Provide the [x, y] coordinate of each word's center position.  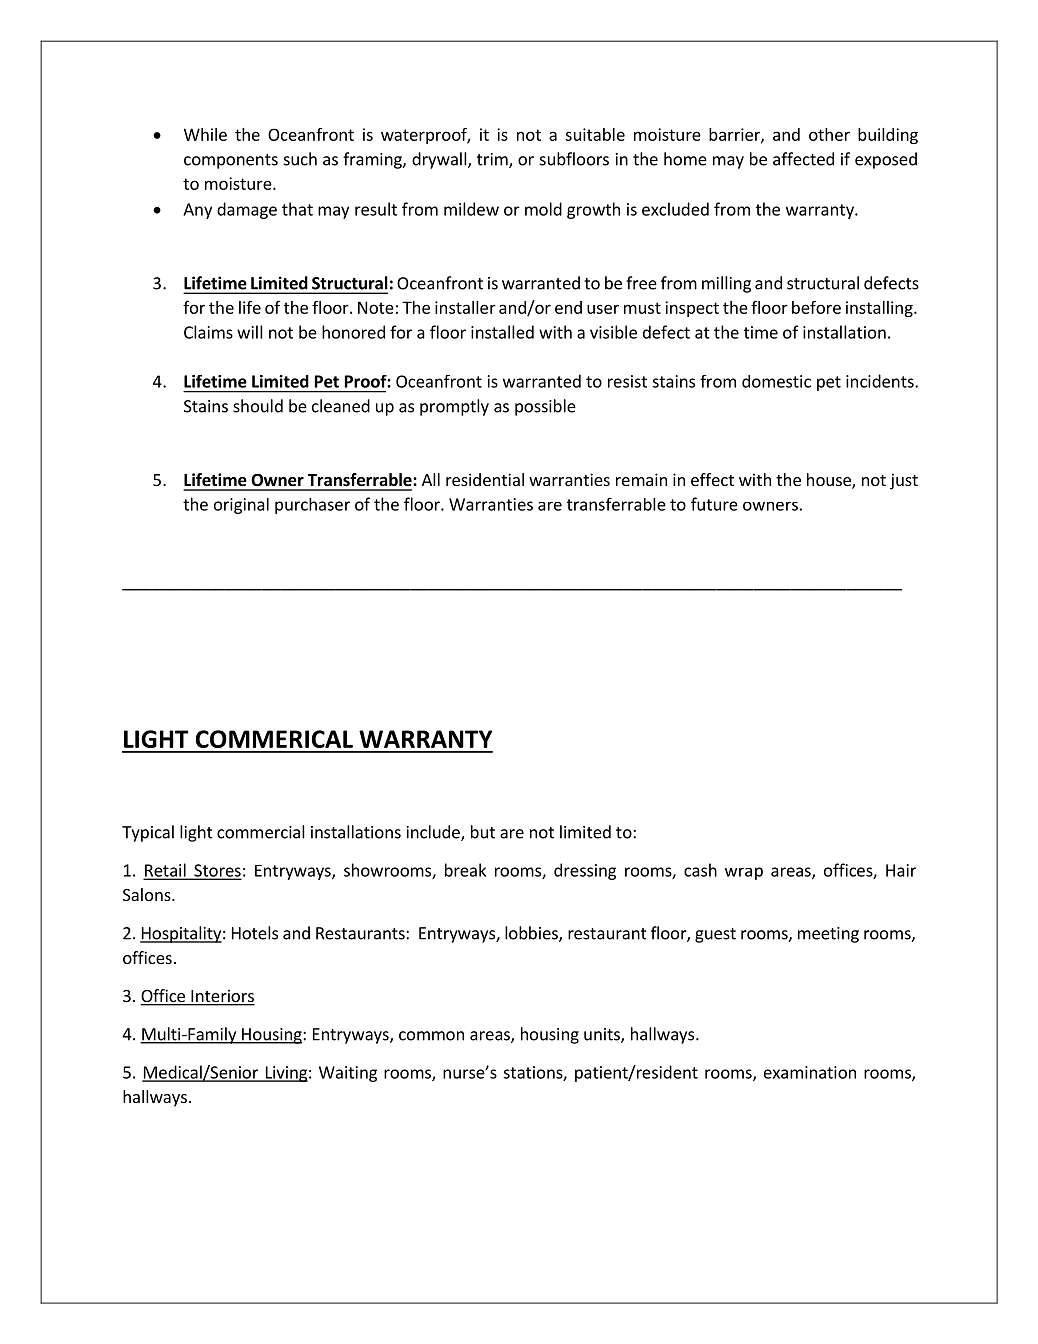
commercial [261, 832]
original [241, 506]
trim [493, 160]
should [258, 406]
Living [285, 1074]
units [603, 1035]
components [231, 161]
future [714, 504]
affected [803, 159]
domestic [776, 381]
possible [545, 407]
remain [641, 479]
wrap [744, 873]
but [483, 832]
